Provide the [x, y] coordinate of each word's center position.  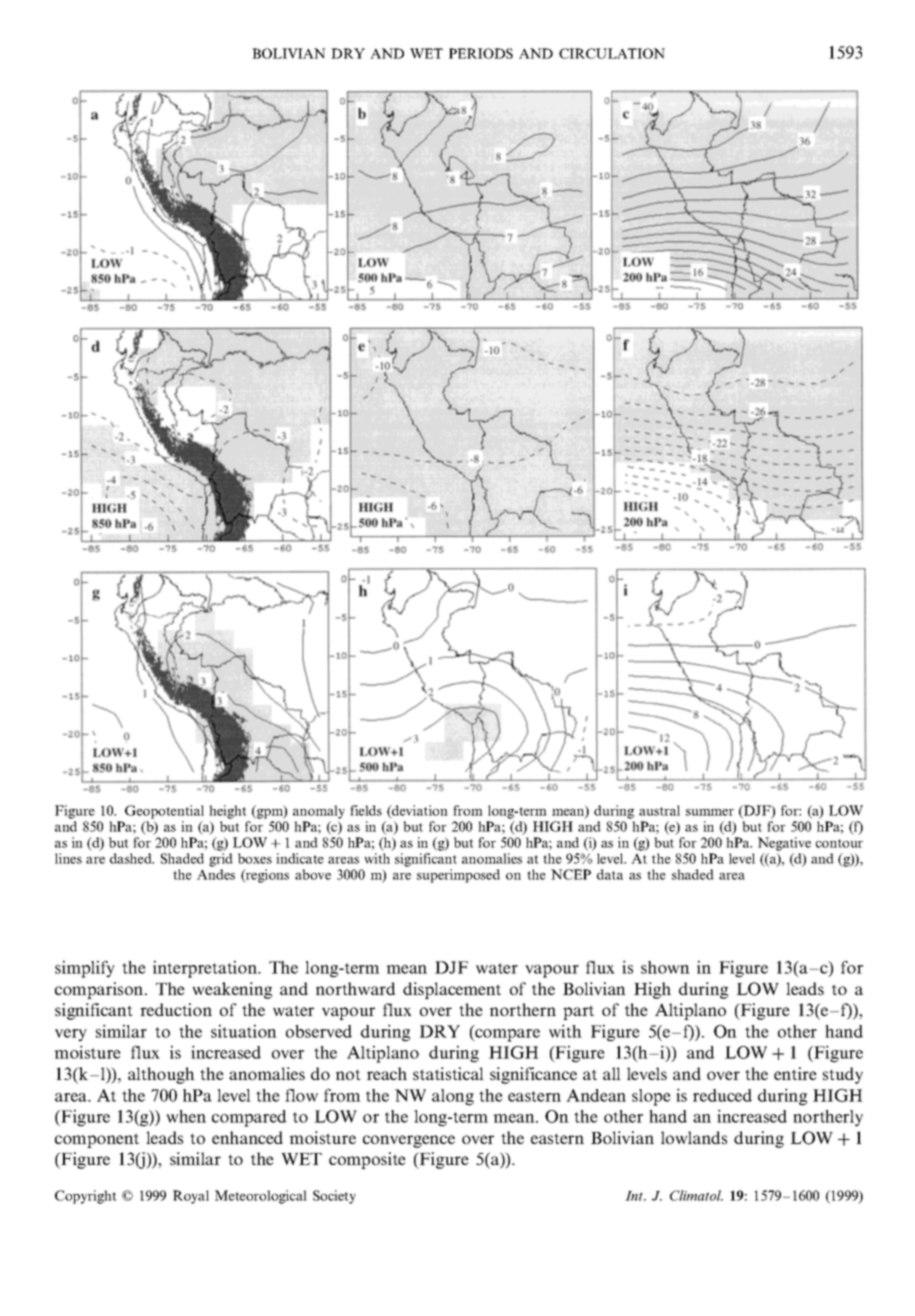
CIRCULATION [612, 53]
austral [659, 810]
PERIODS [481, 53]
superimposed [458, 876]
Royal [191, 1197]
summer [710, 812]
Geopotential [164, 812]
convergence [409, 1141]
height [228, 812]
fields [366, 810]
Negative [784, 844]
